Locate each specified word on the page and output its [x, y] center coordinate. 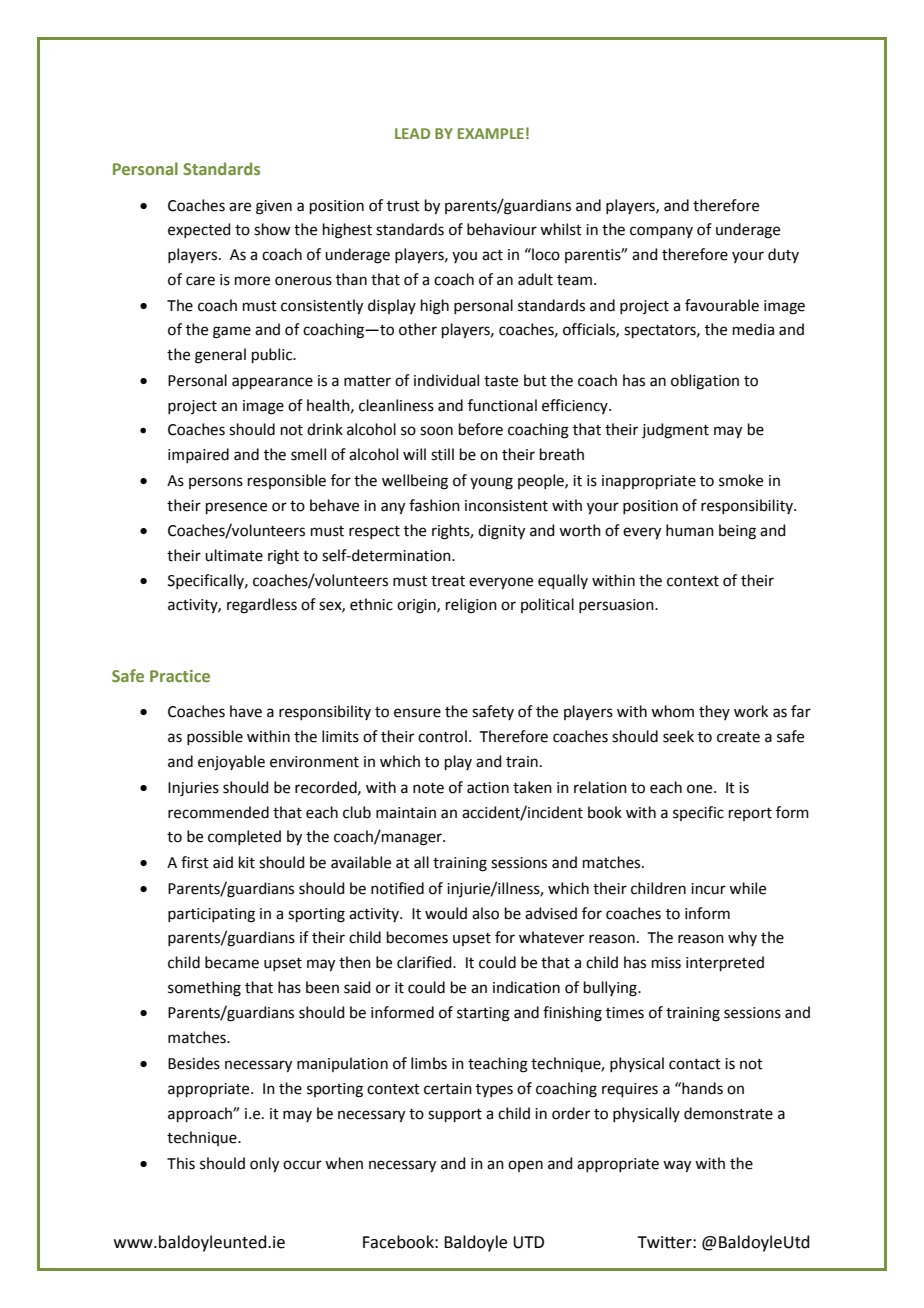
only [264, 1165]
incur [708, 889]
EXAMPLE [491, 133]
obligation [705, 382]
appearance [272, 383]
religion [471, 606]
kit [247, 862]
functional [502, 405]
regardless [262, 606]
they [714, 712]
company [661, 232]
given [274, 207]
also [485, 913]
